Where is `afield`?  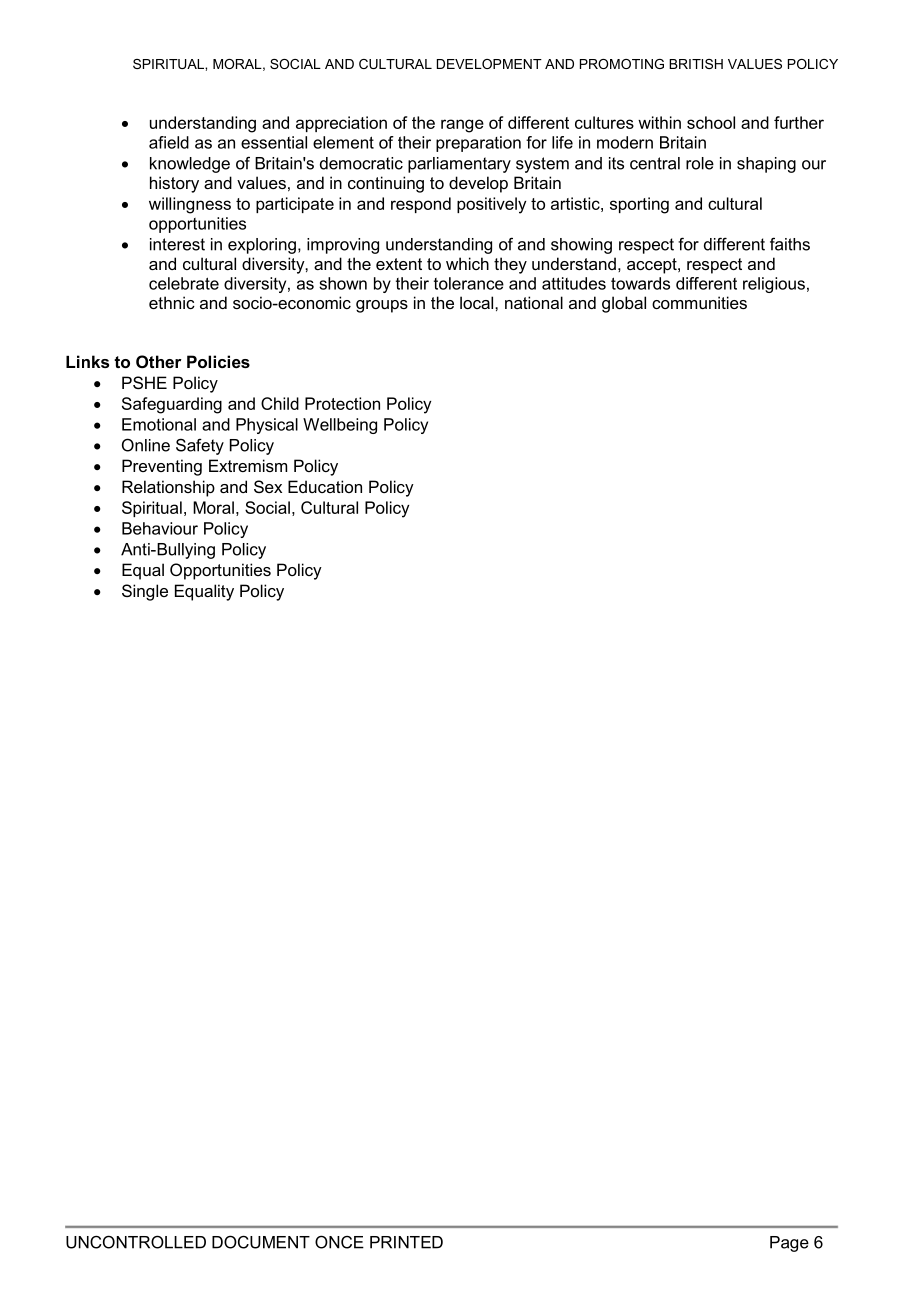
afield is located at coordinates (169, 142).
